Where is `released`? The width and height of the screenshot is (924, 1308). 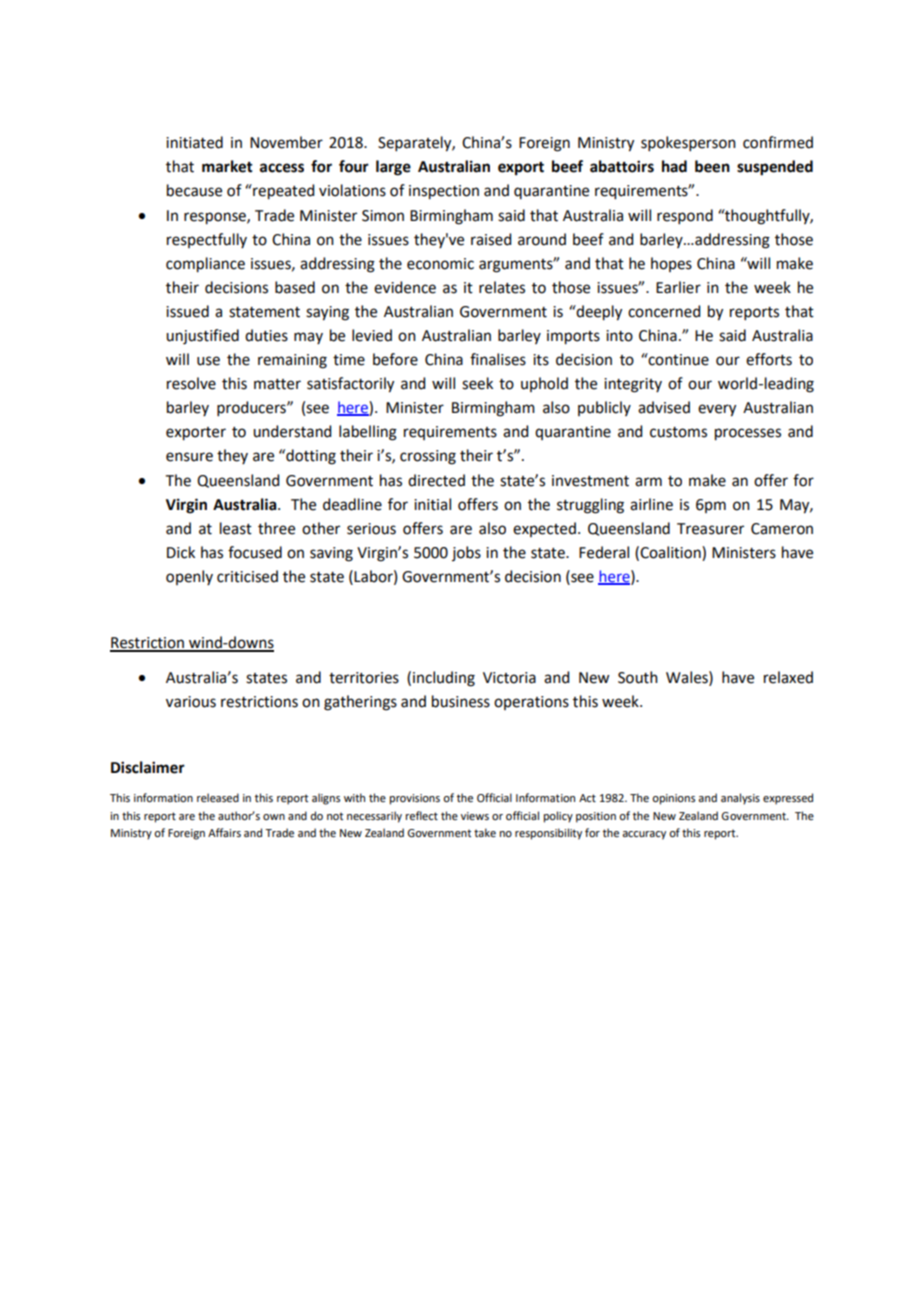 released is located at coordinates (218, 797).
